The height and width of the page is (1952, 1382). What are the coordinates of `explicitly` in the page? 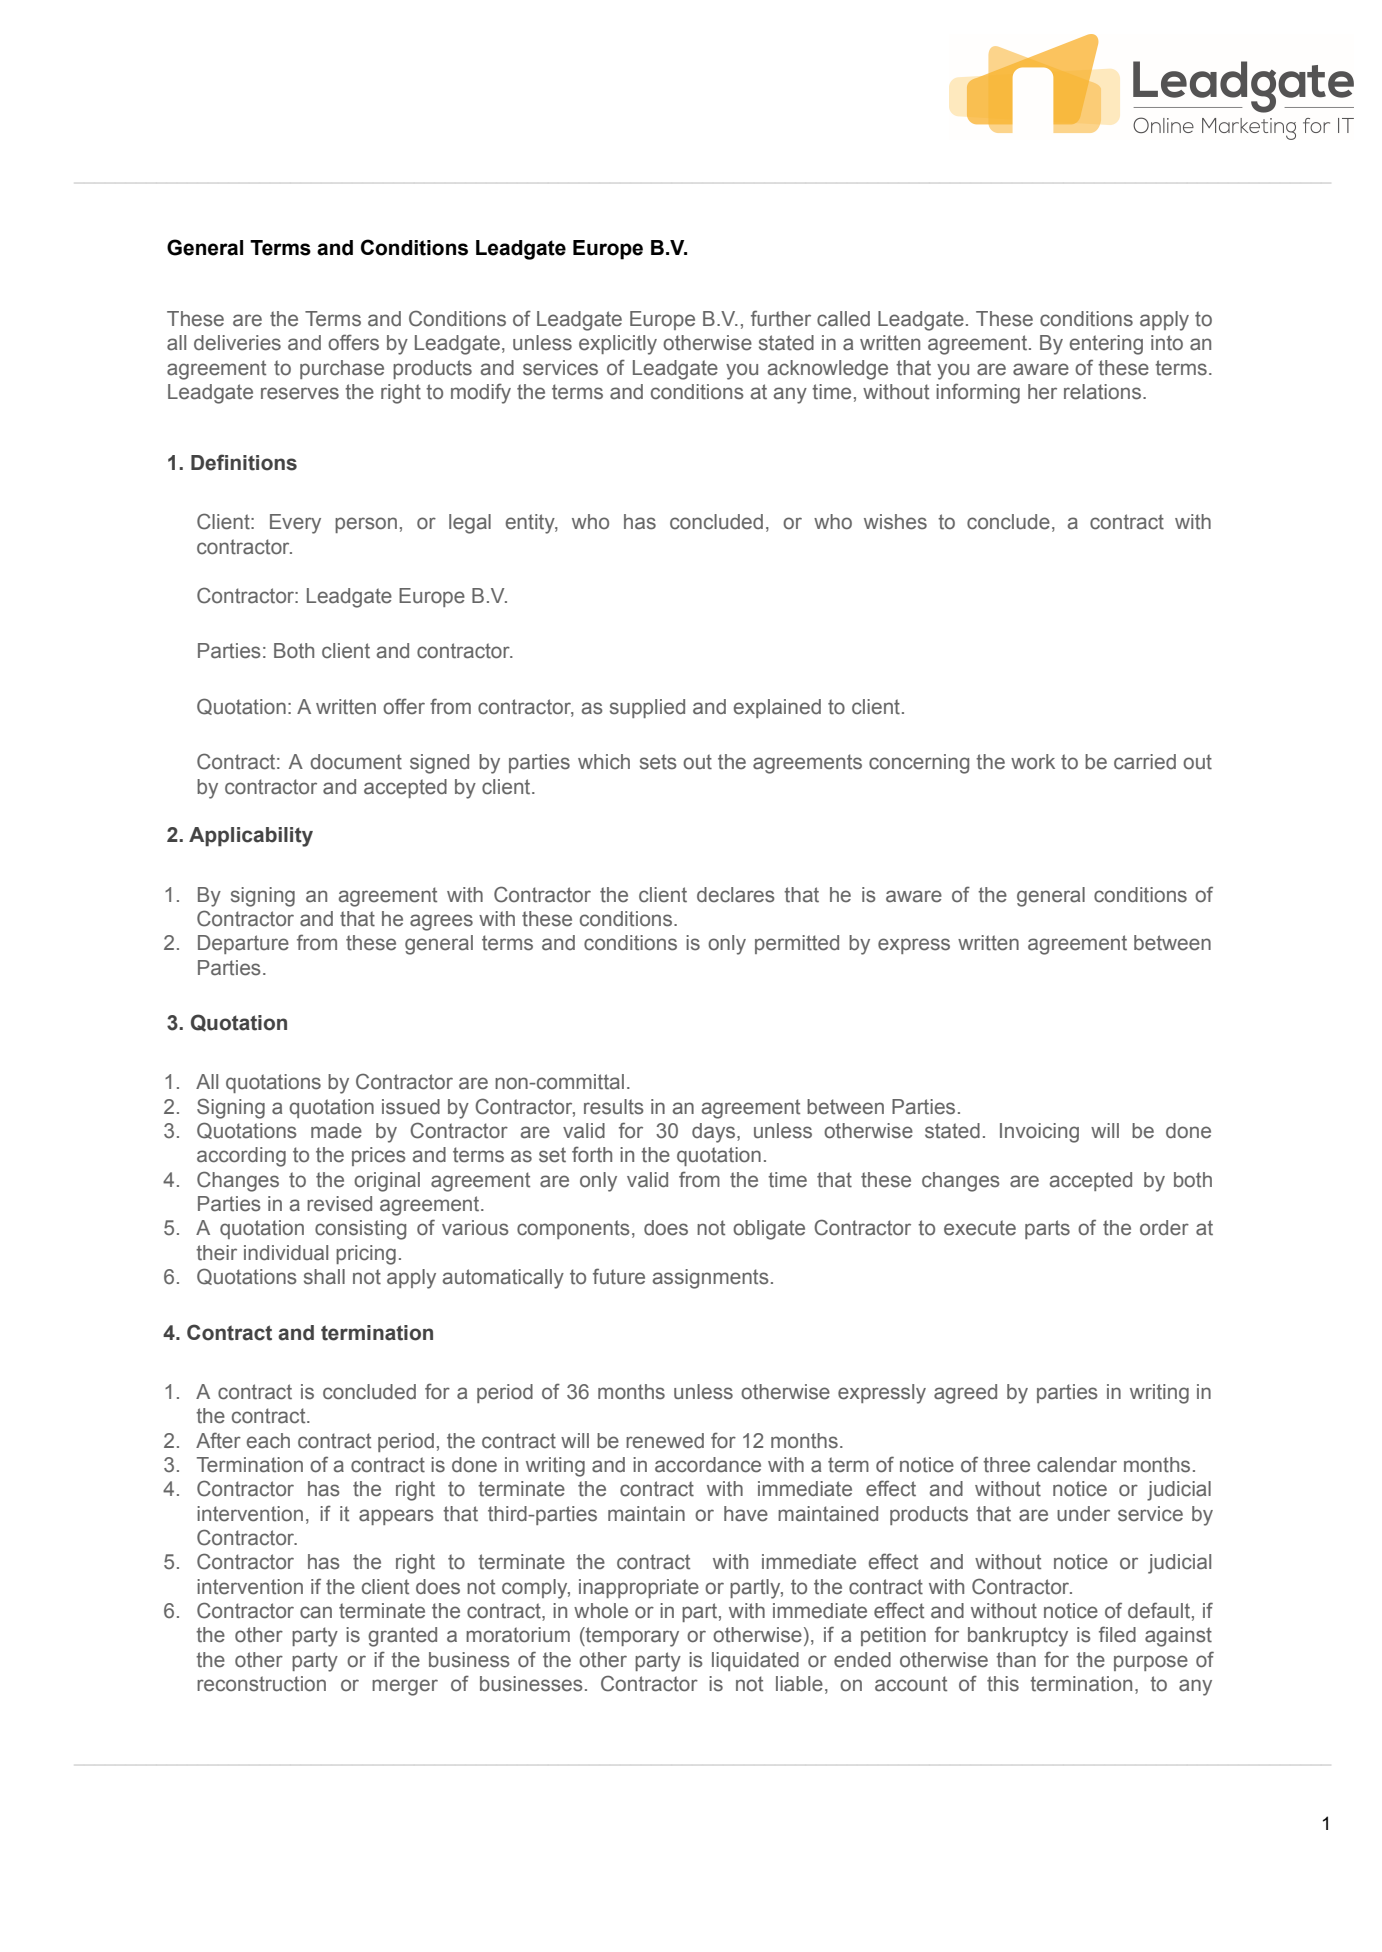 It's located at (618, 345).
